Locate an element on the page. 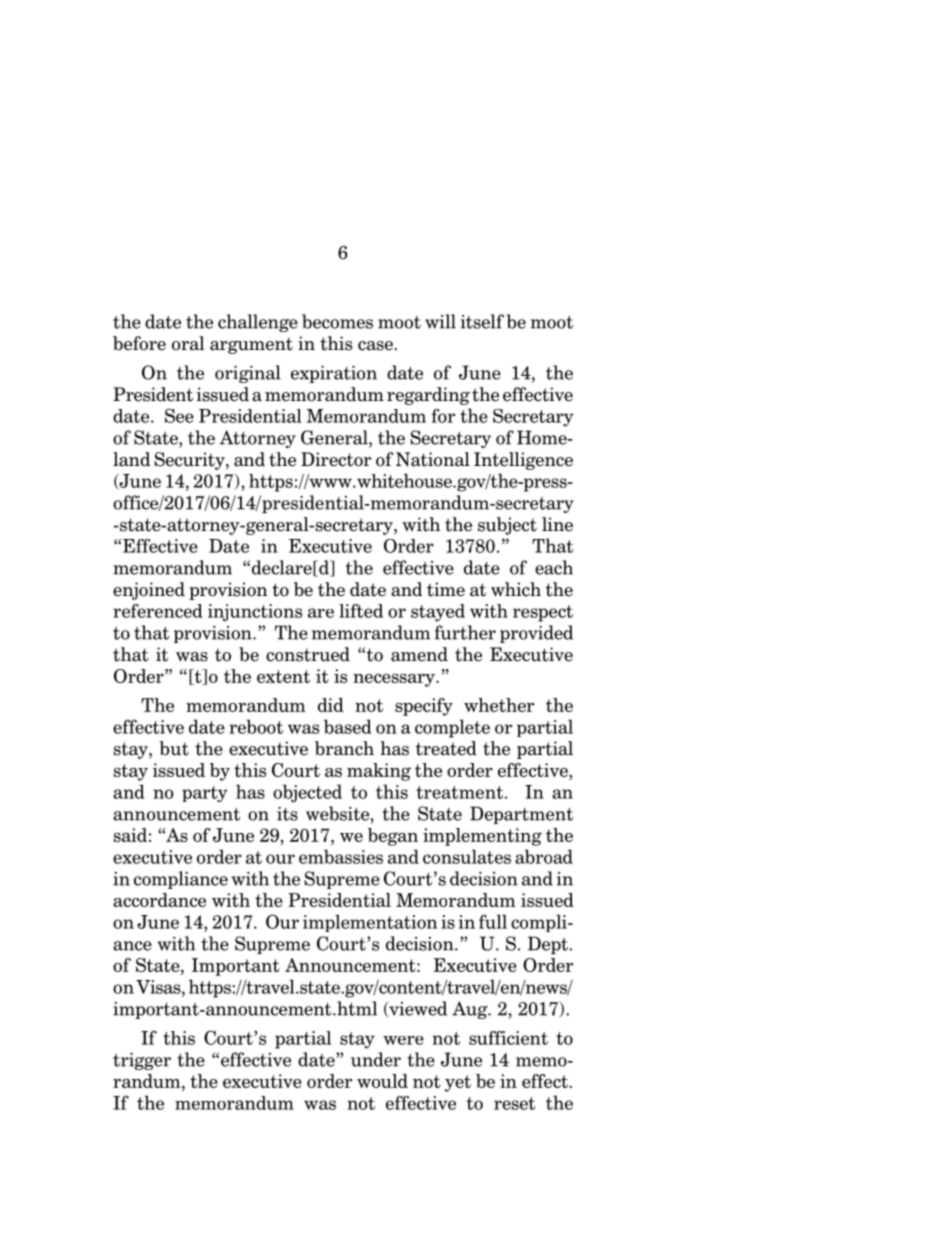  implementation is located at coordinates (370, 923).
